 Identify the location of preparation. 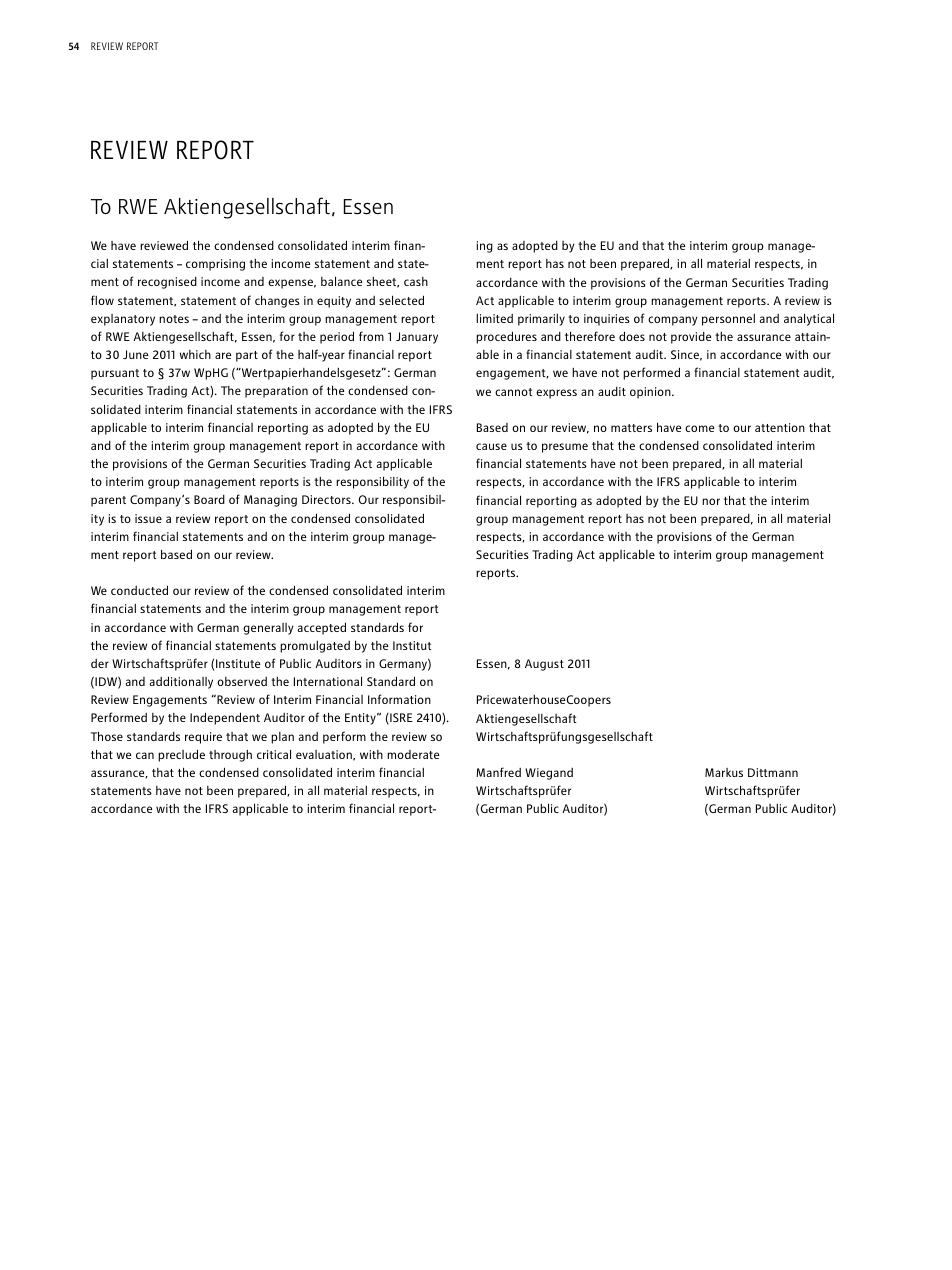
(276, 392).
